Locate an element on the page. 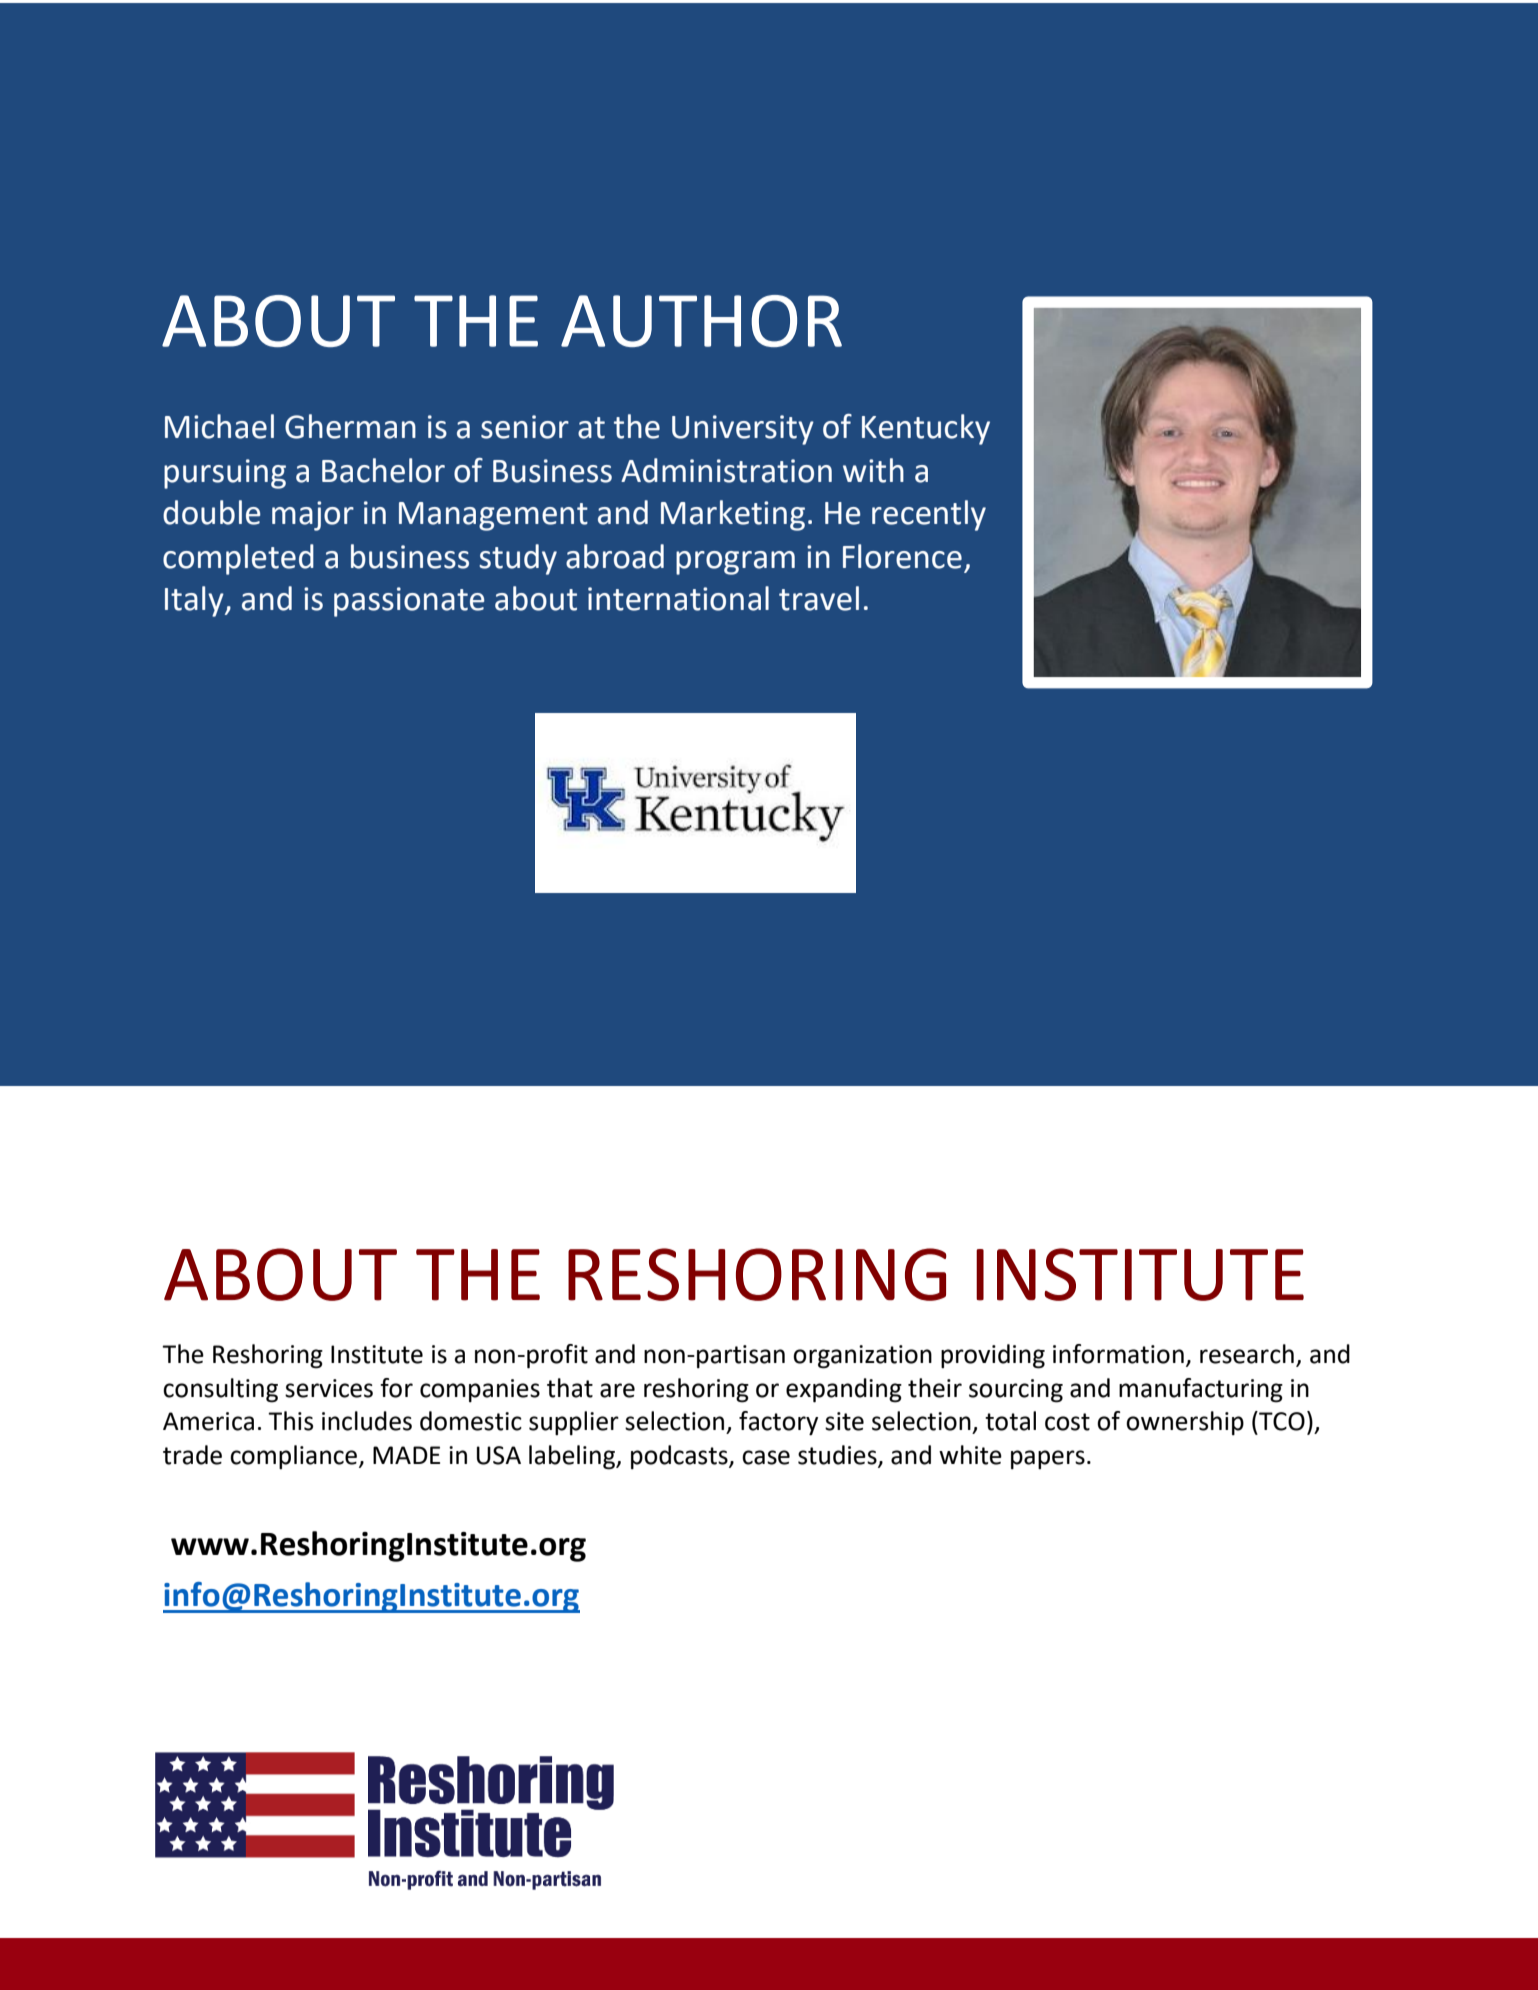 The height and width of the document is (1990, 1538). This is located at coordinates (290, 1421).
